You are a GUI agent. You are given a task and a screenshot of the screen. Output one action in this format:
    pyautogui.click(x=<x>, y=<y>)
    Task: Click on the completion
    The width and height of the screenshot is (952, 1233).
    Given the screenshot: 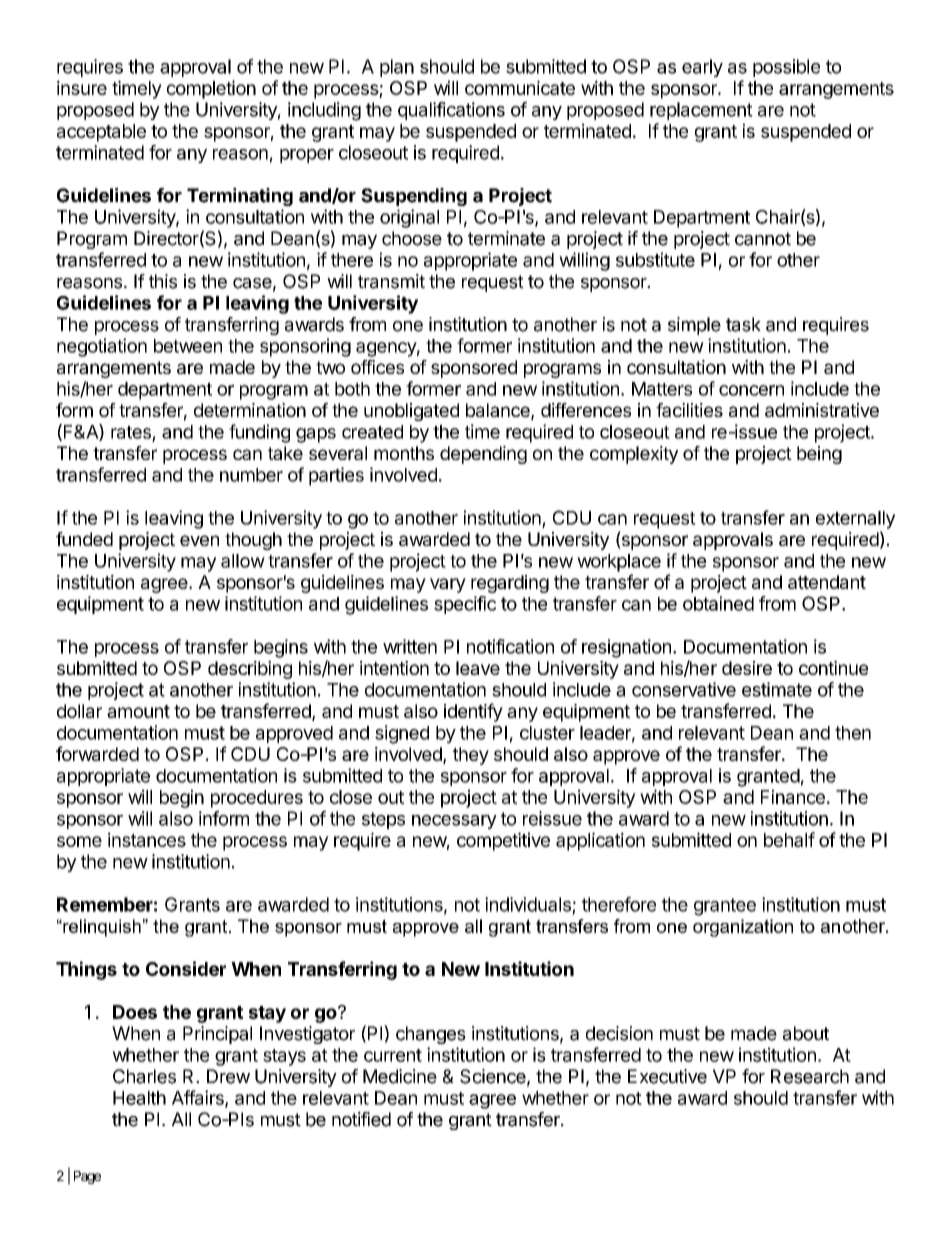 What is the action you would take?
    pyautogui.click(x=211, y=89)
